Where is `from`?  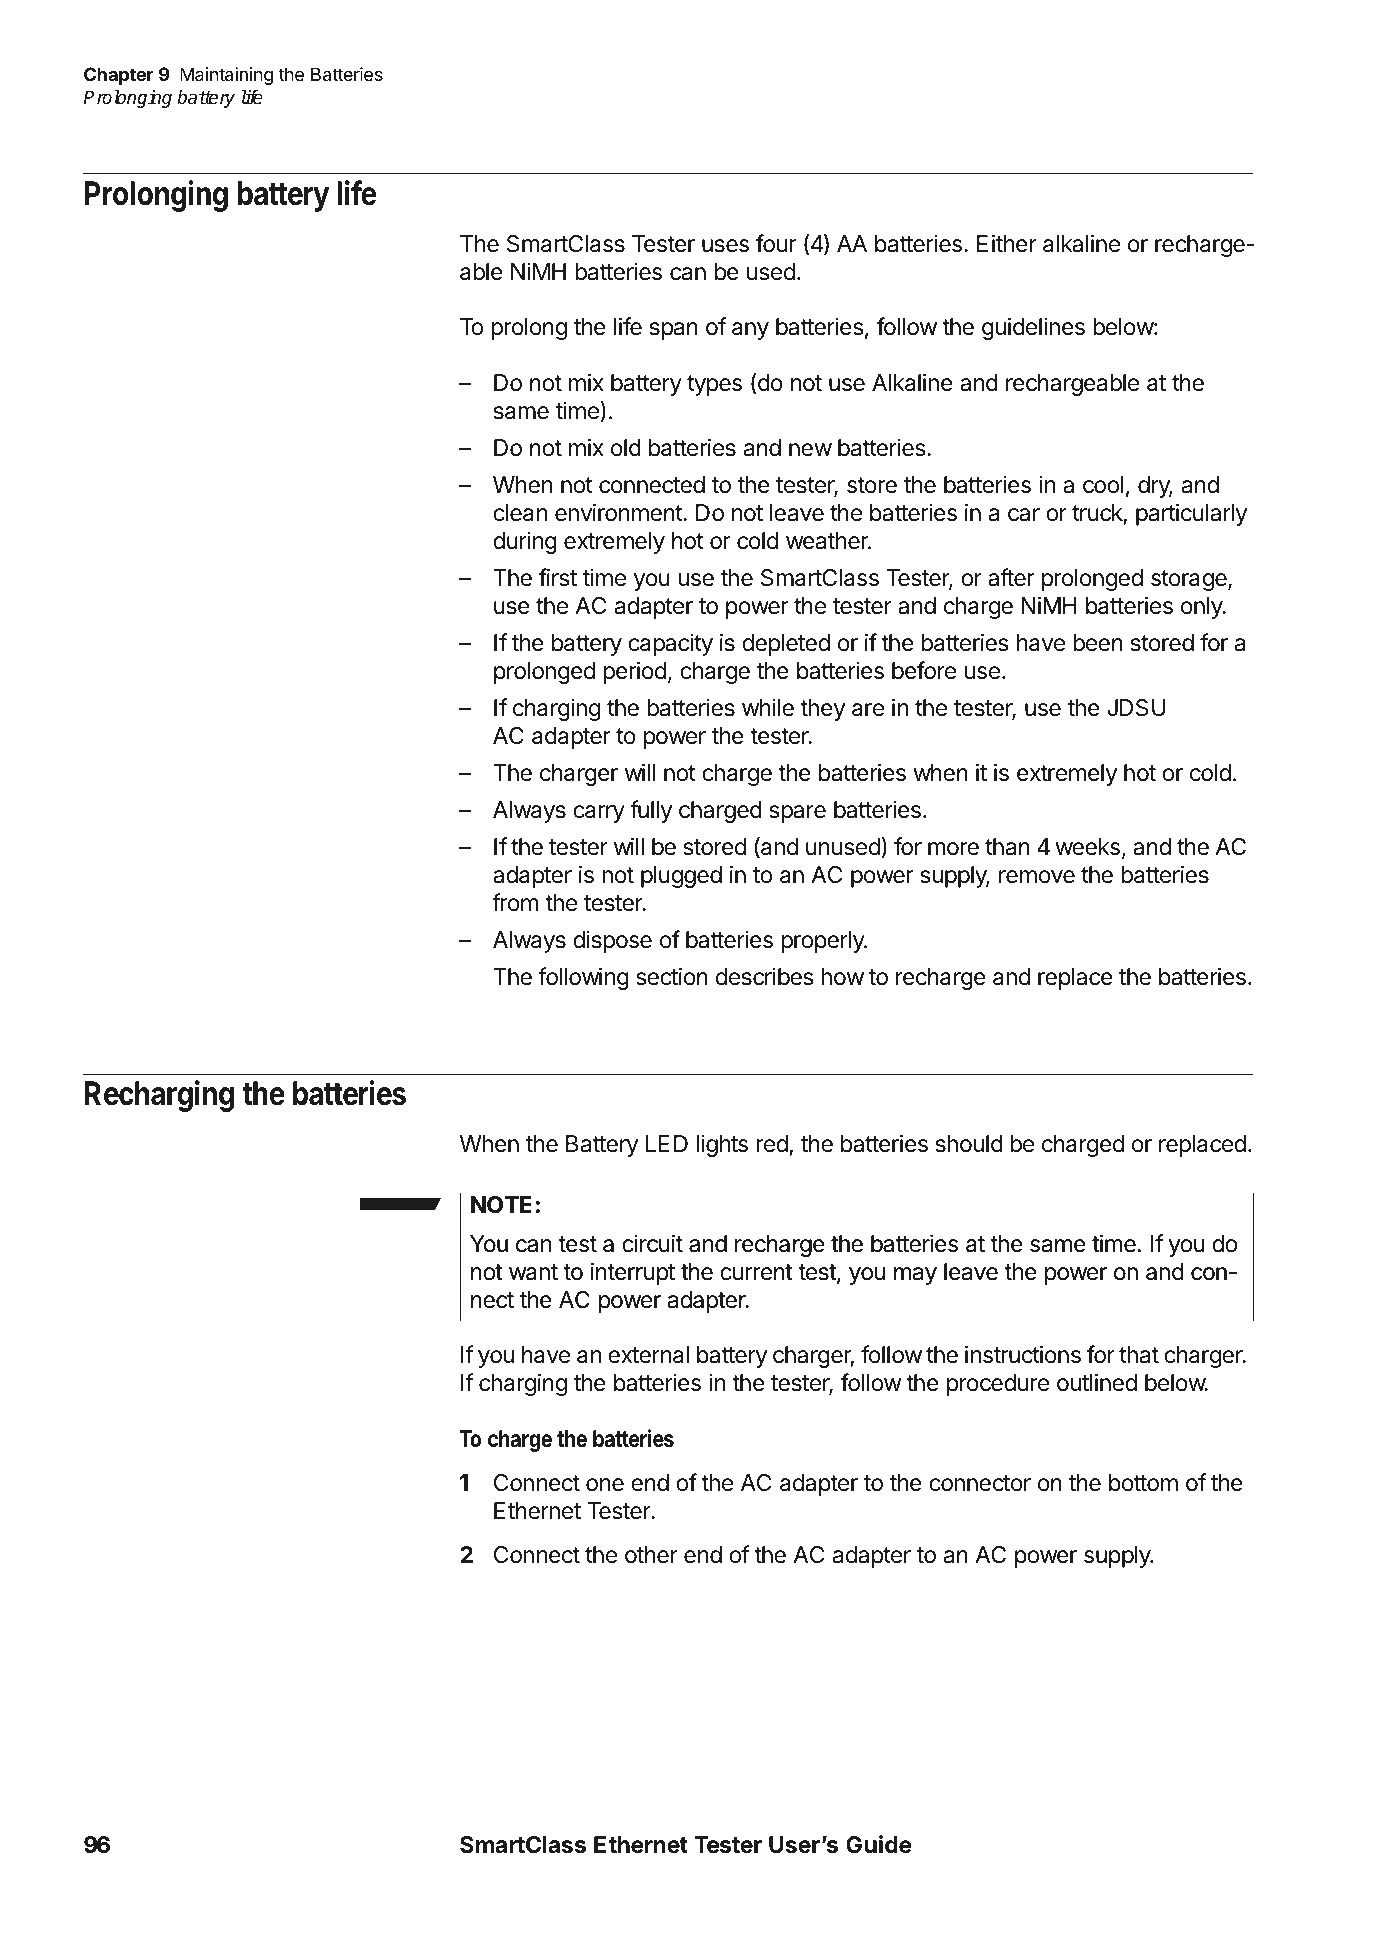 from is located at coordinates (515, 902).
